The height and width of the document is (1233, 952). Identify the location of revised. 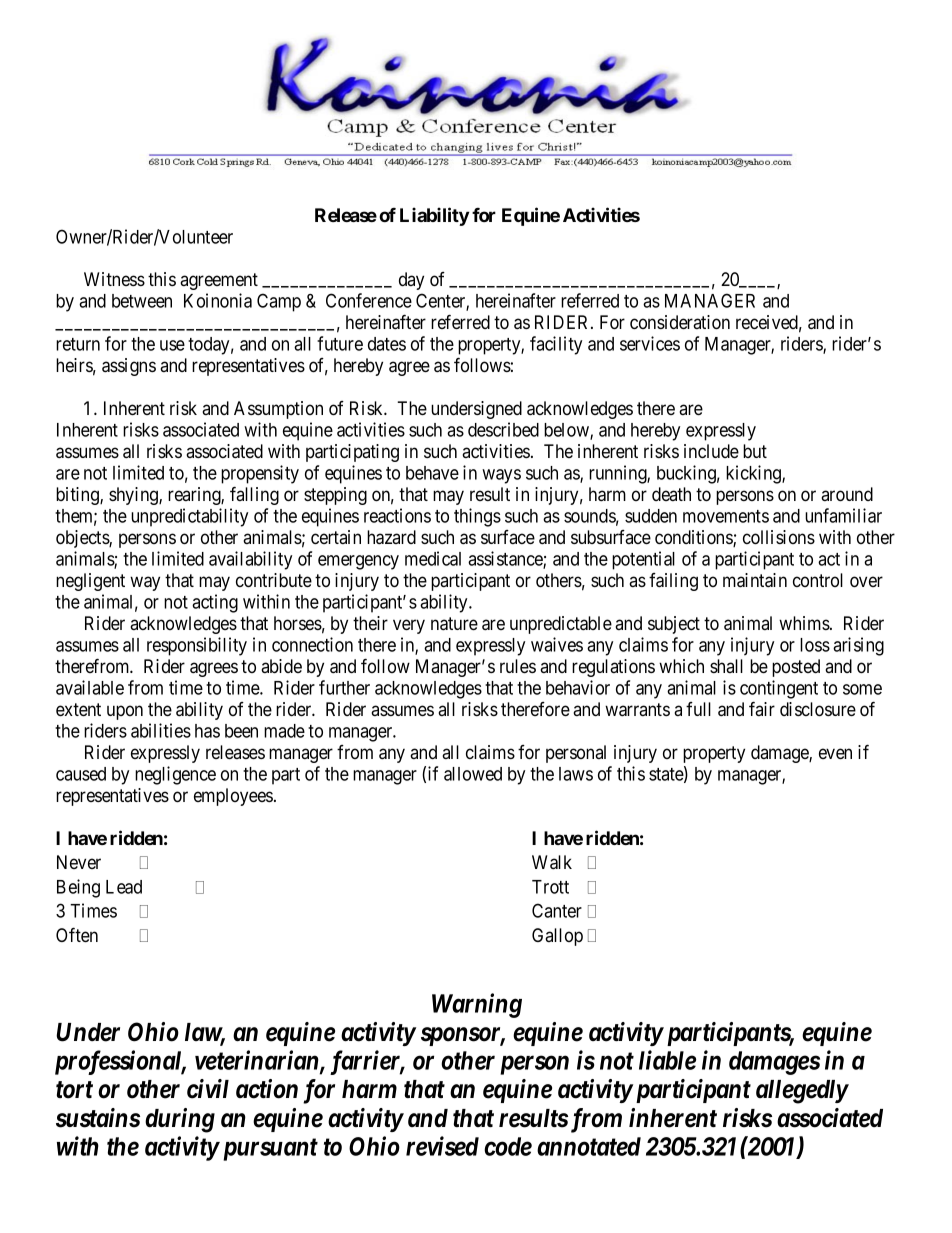
(442, 1146).
